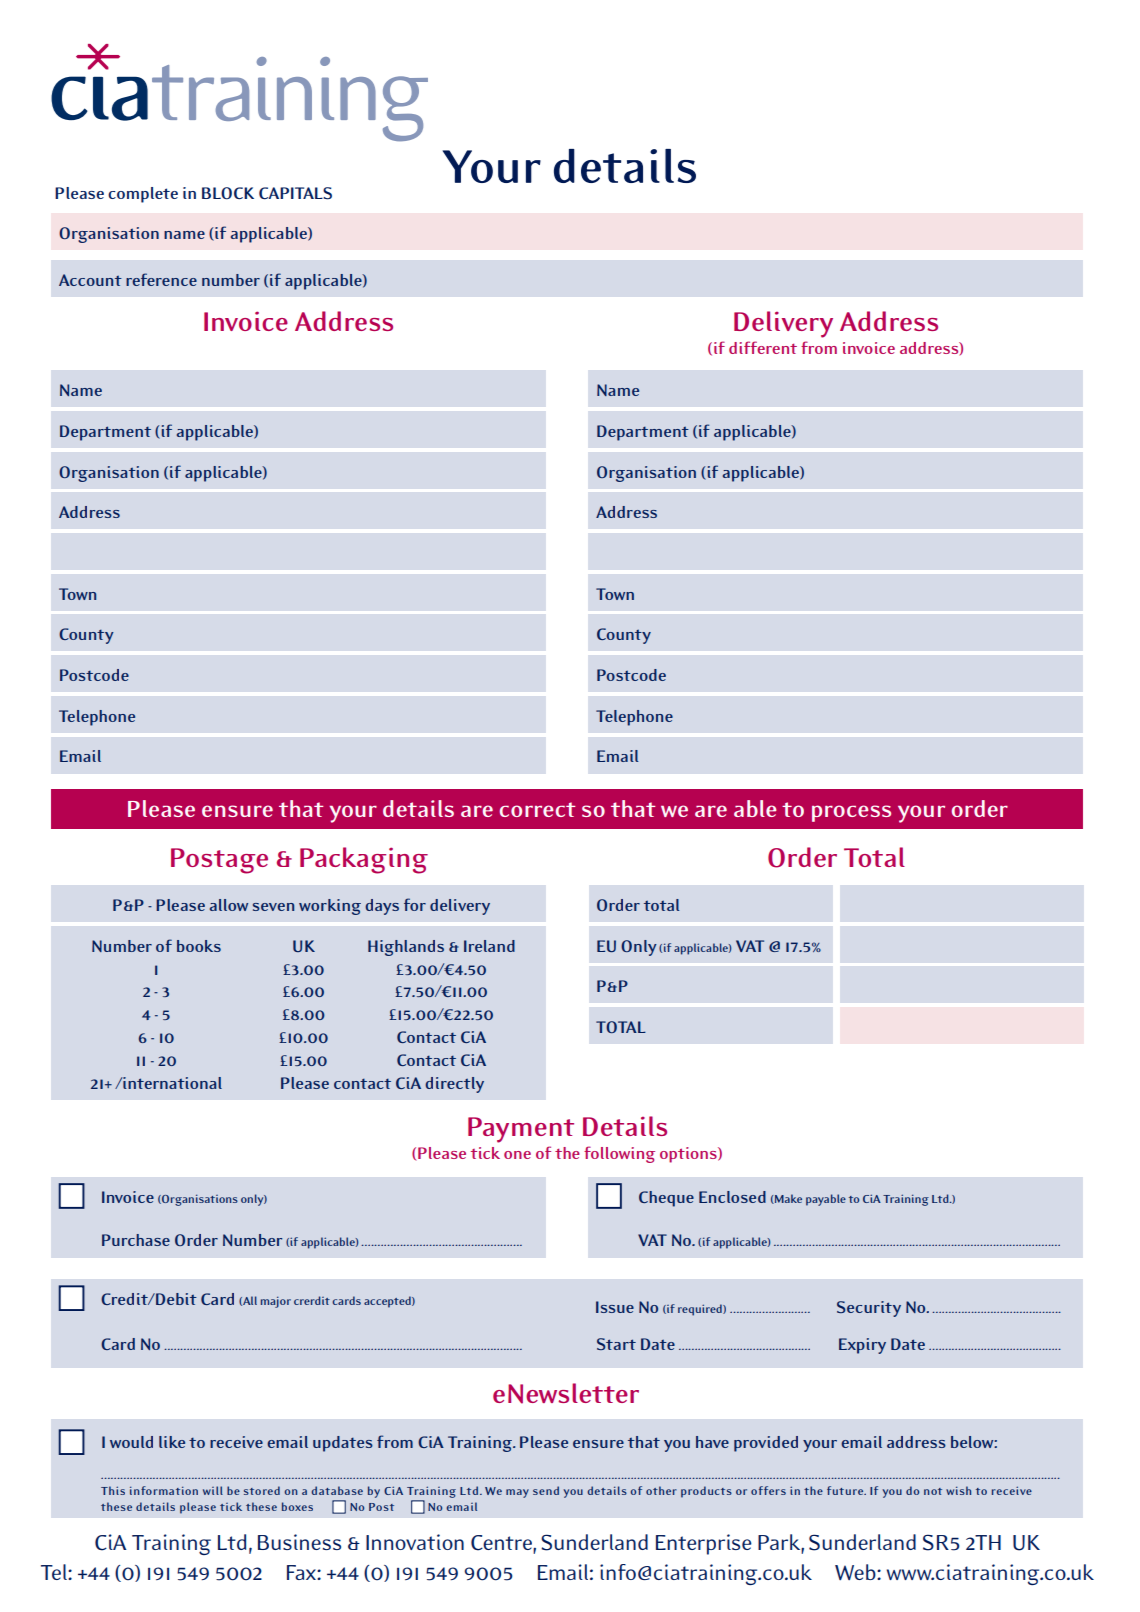 This document has width=1140, height=1612. I want to click on Enclosed, so click(732, 1197).
